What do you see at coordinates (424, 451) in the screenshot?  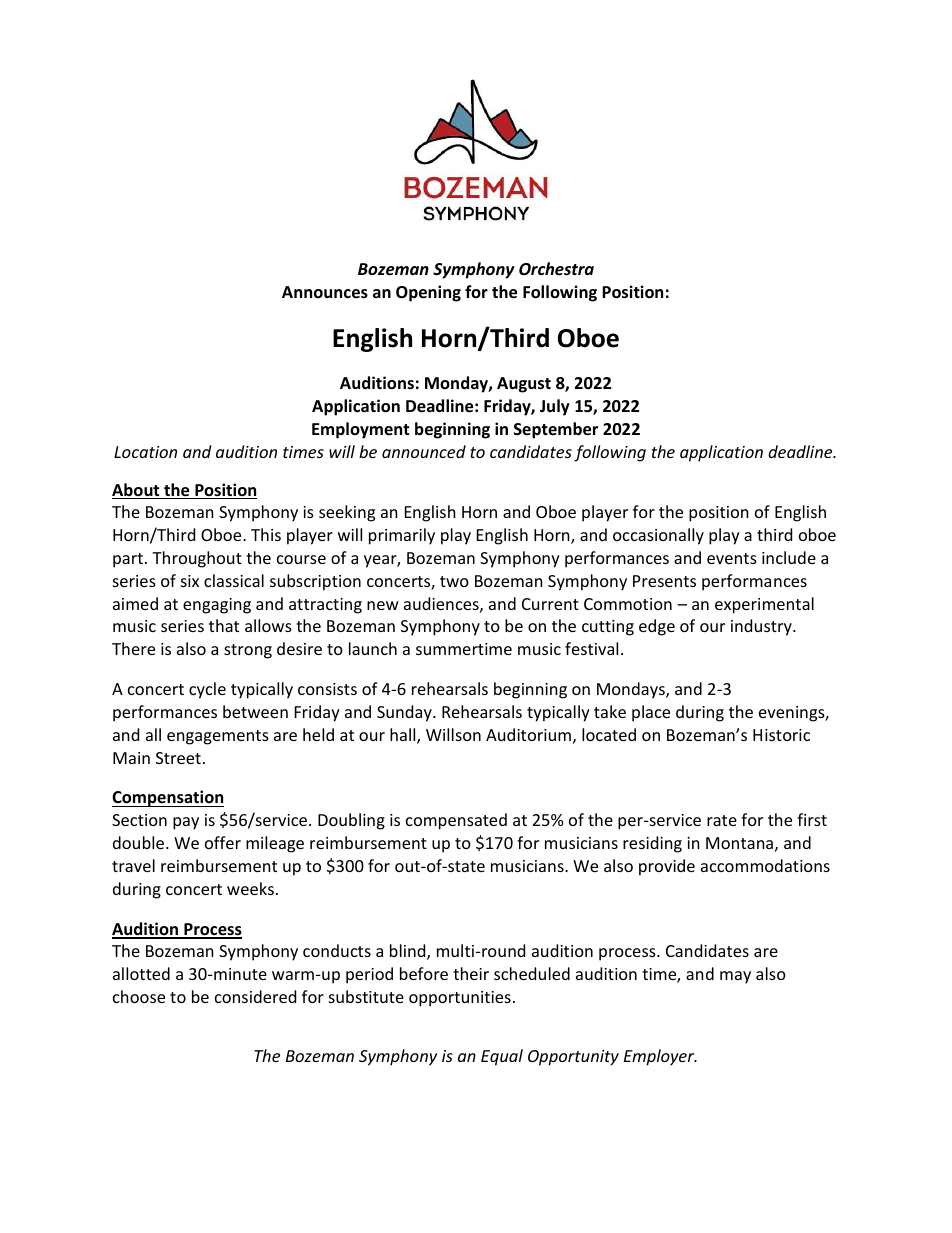 I see `announced` at bounding box center [424, 451].
